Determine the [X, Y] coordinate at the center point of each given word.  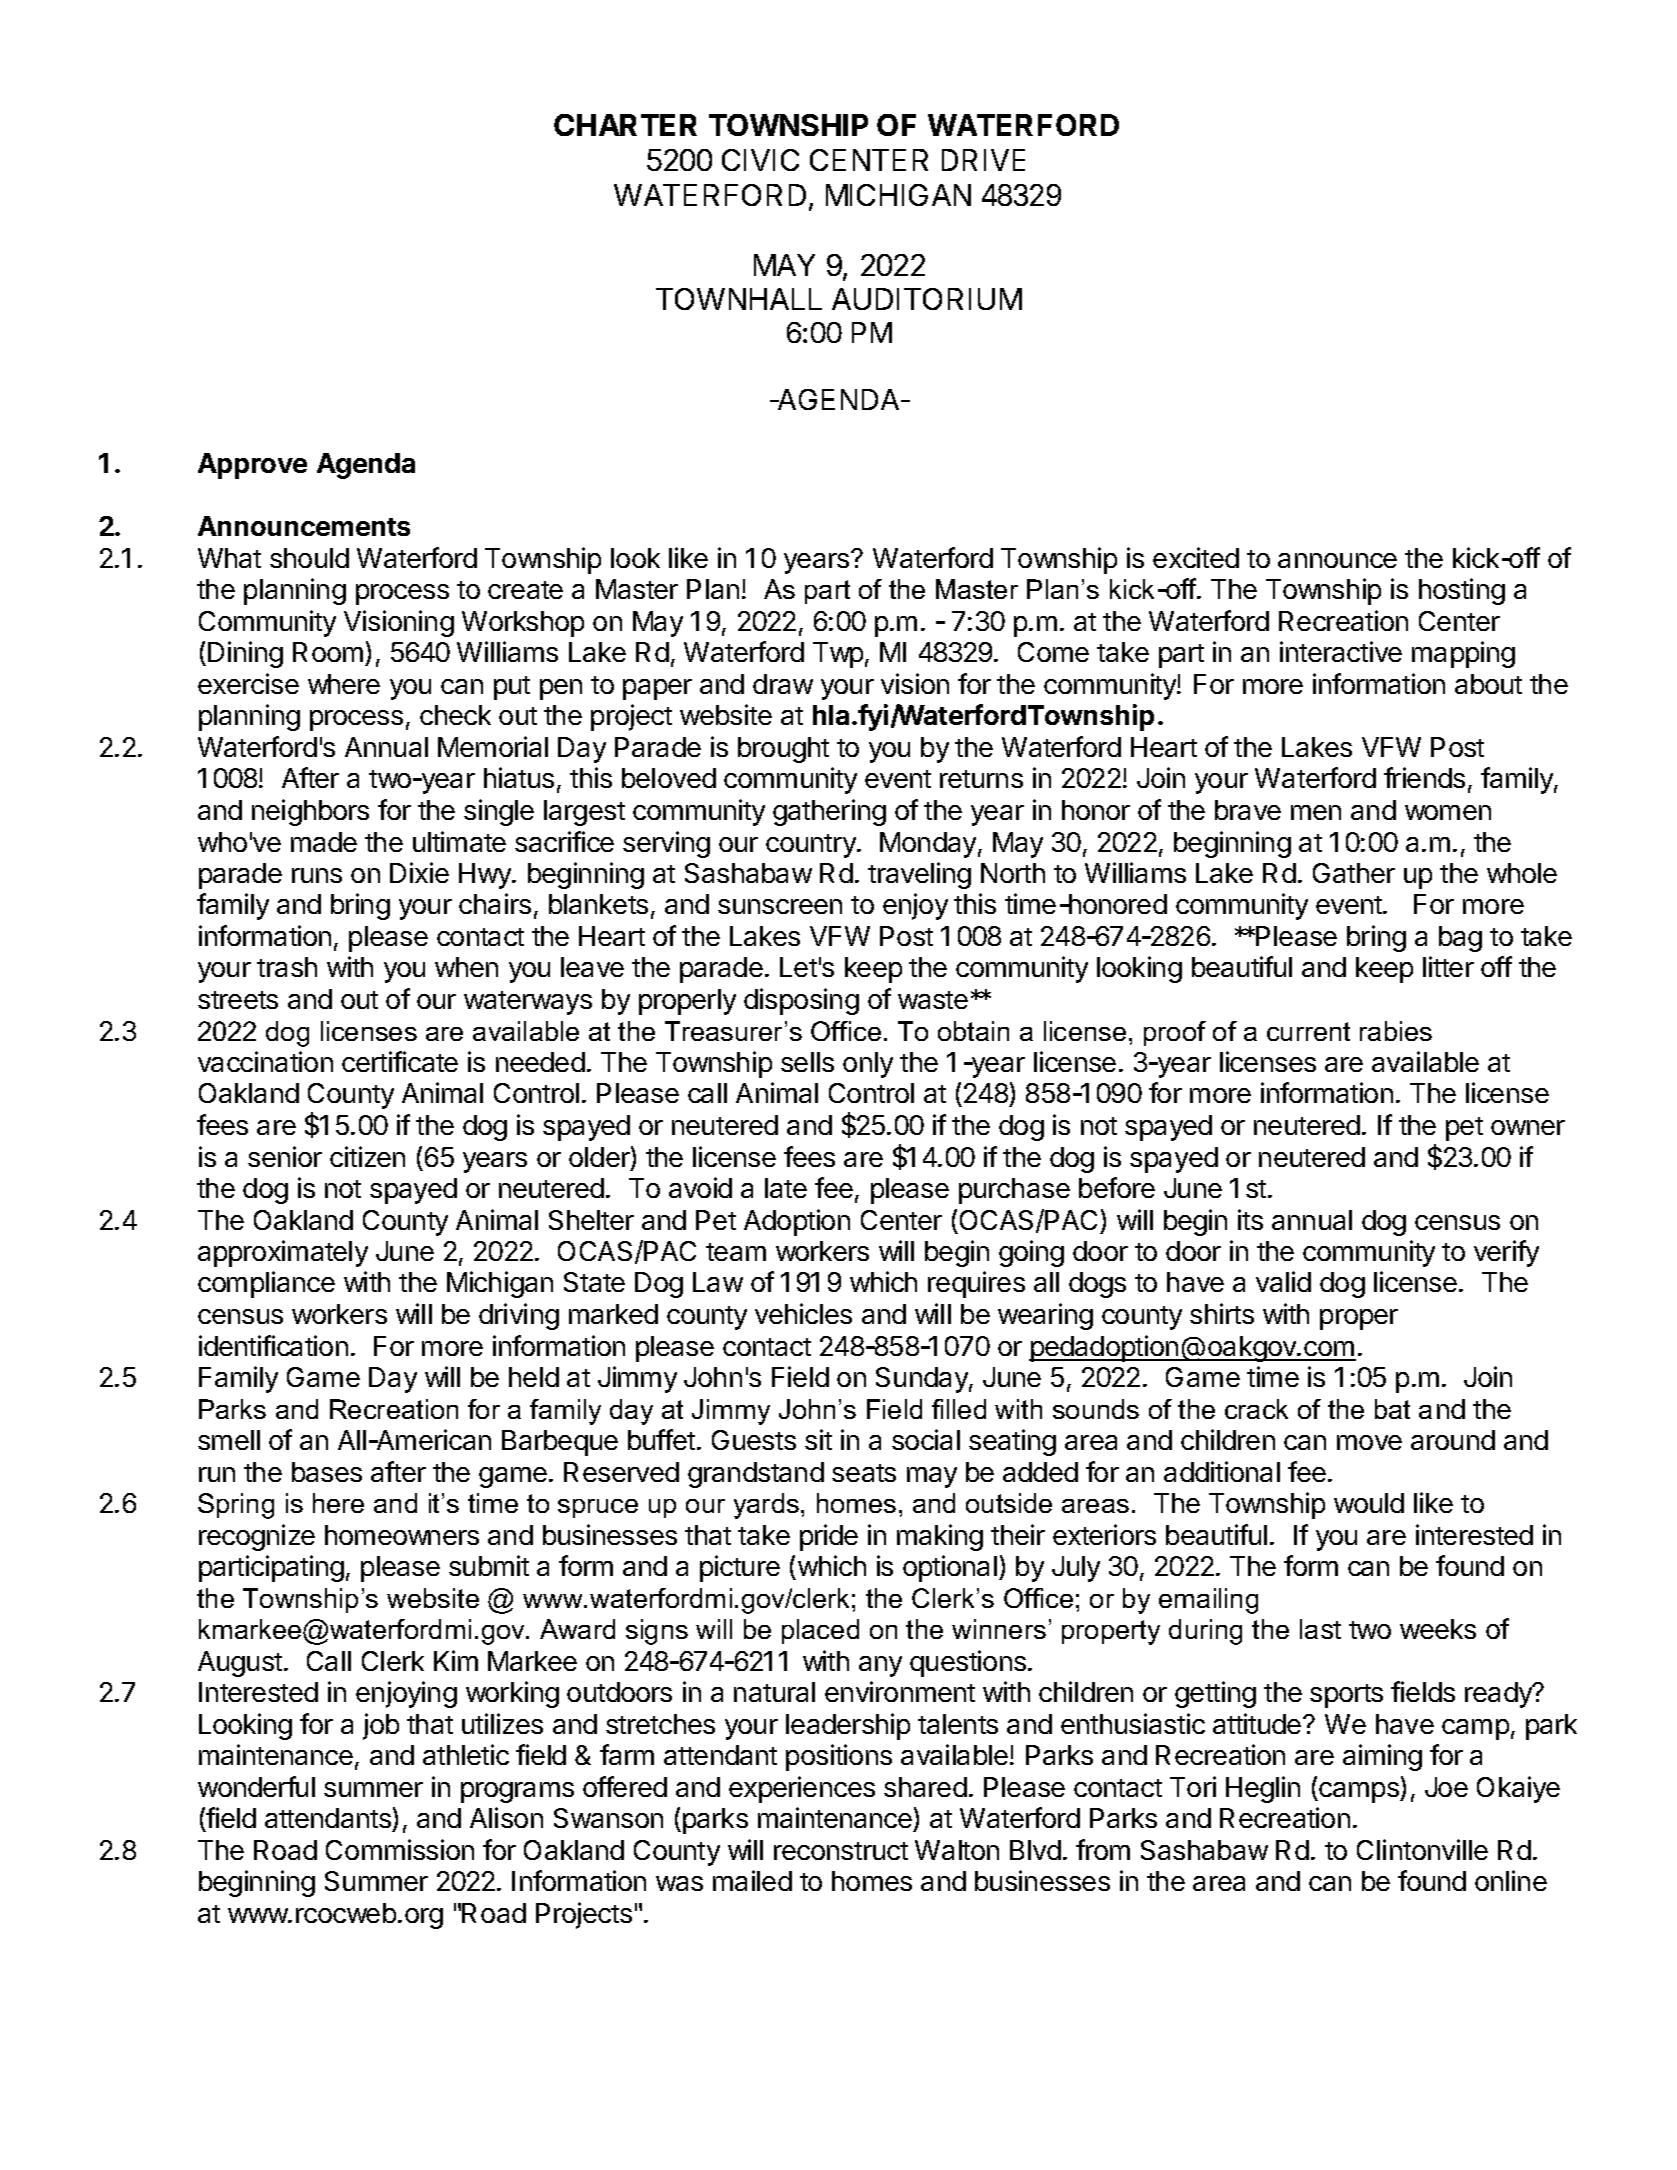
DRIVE [983, 160]
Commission [400, 1849]
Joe [1446, 1787]
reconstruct [841, 1851]
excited [1196, 557]
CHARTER [625, 125]
